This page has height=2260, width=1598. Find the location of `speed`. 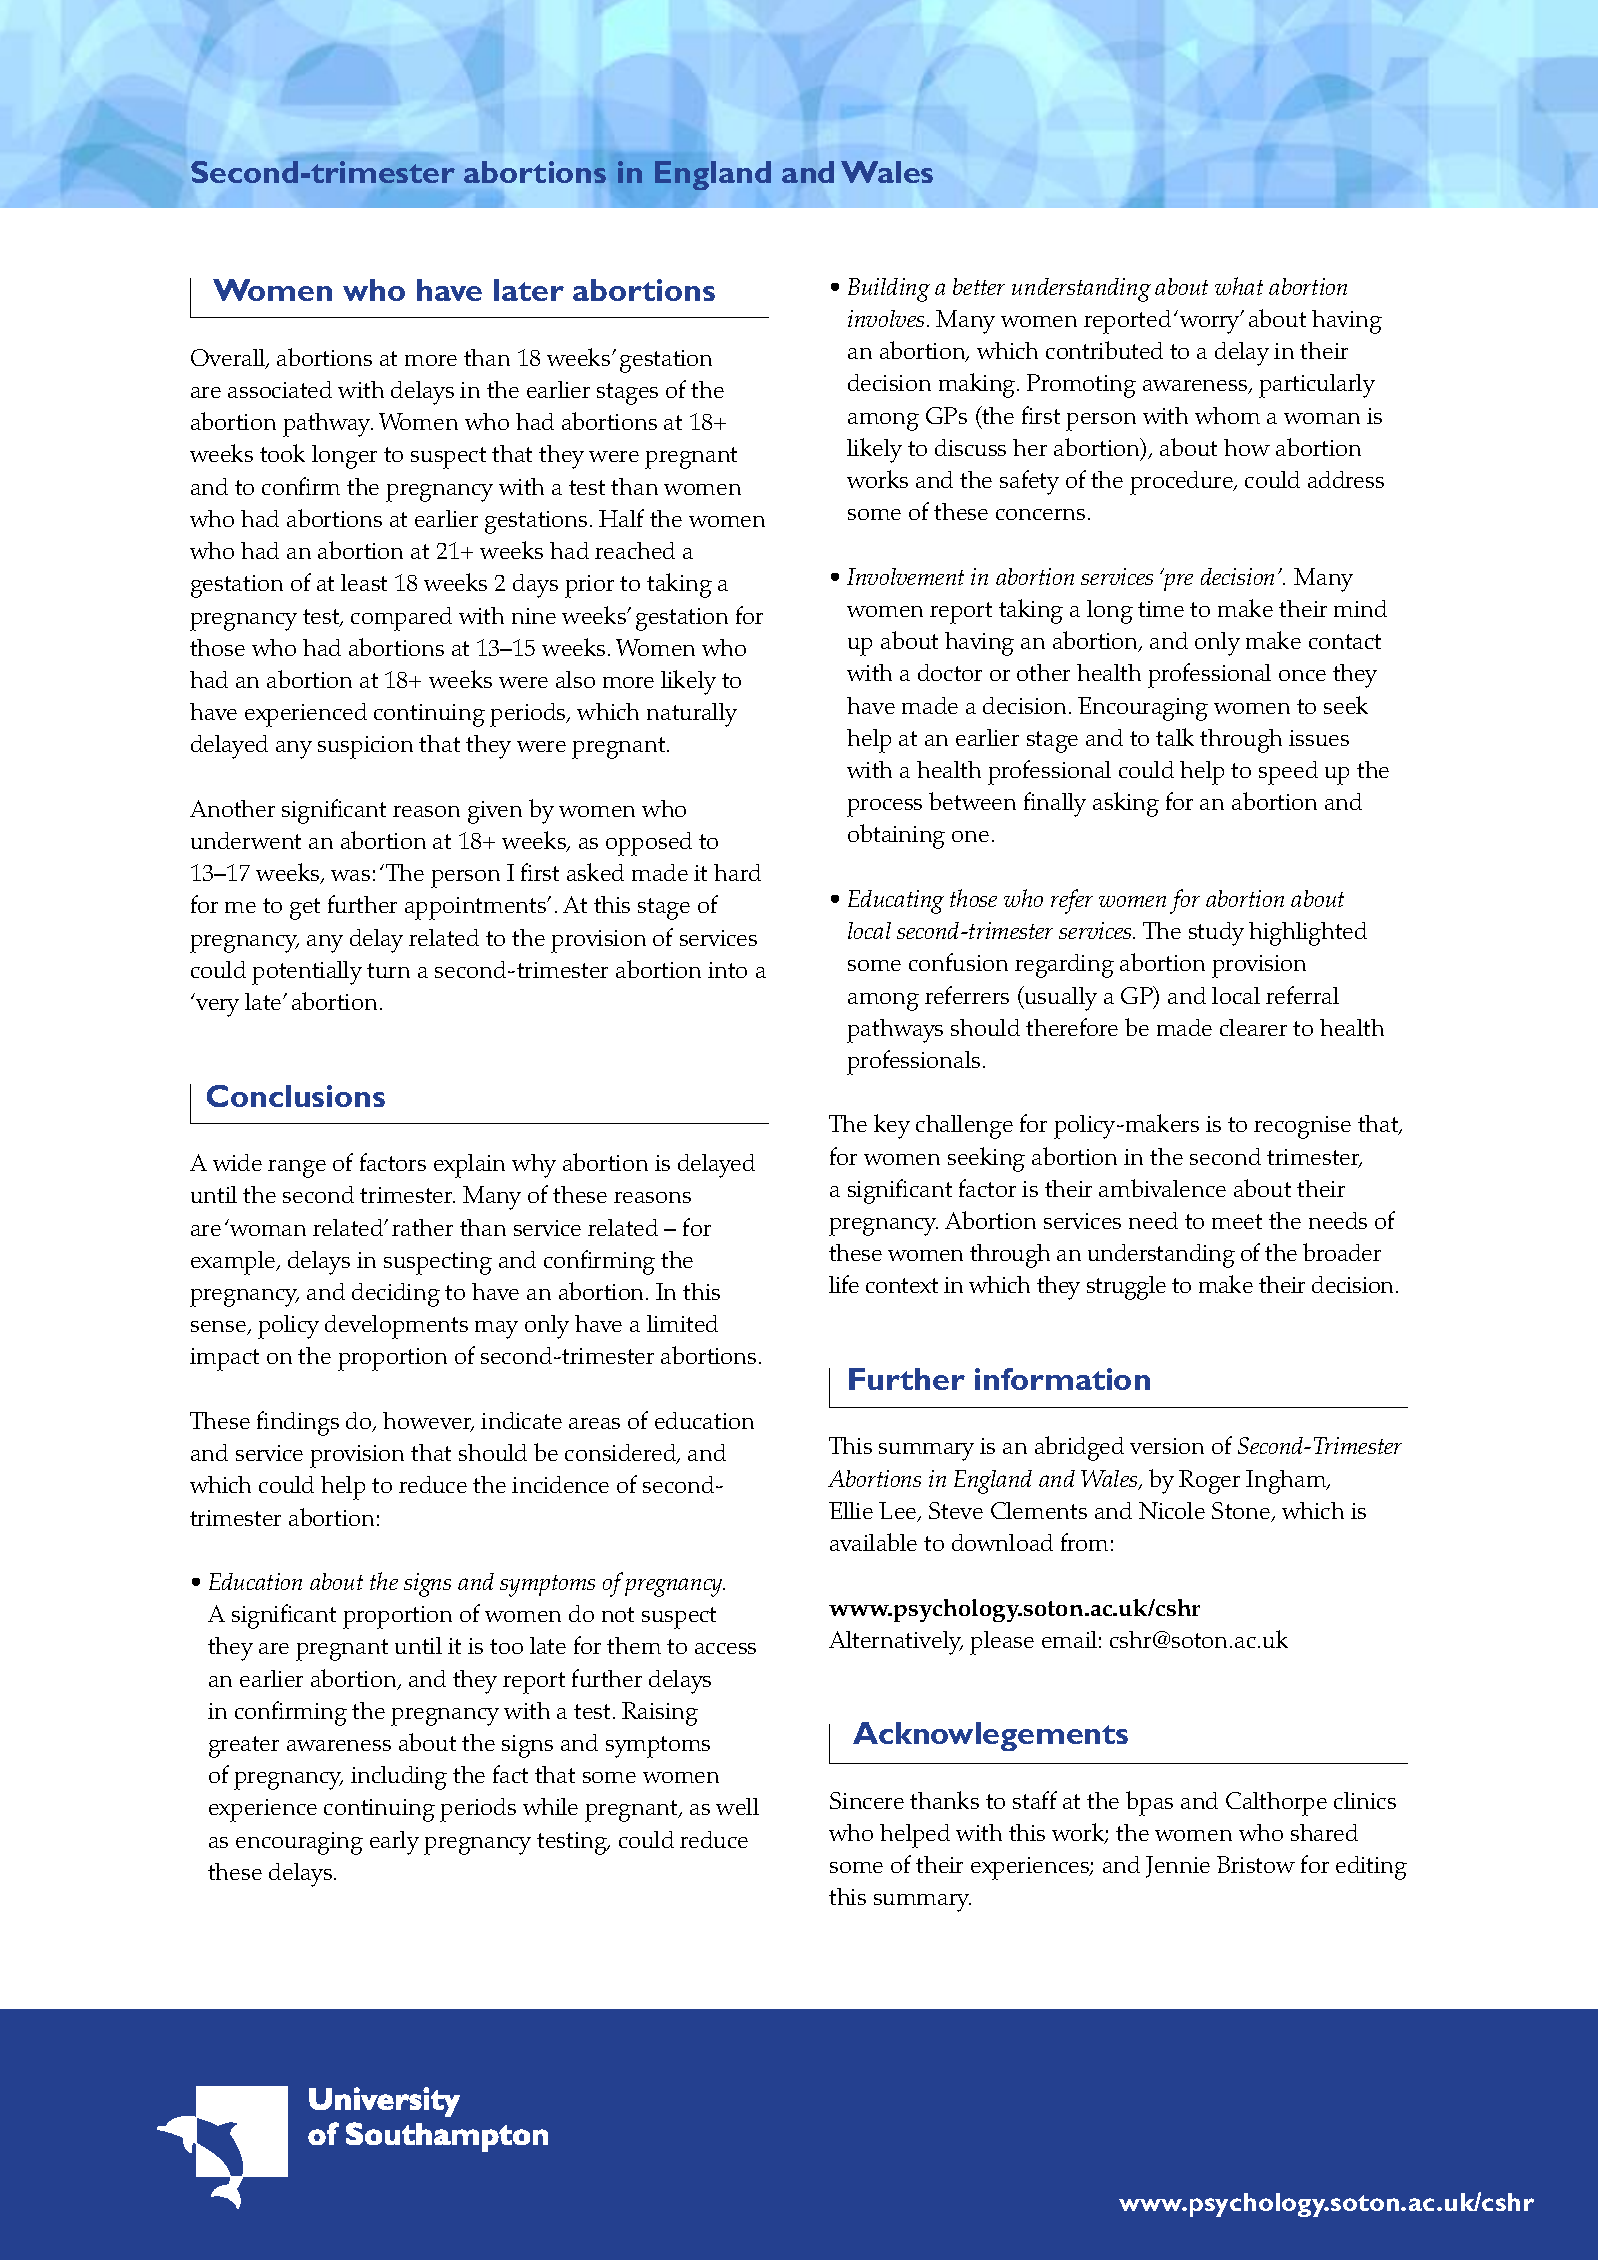

speed is located at coordinates (1288, 773).
